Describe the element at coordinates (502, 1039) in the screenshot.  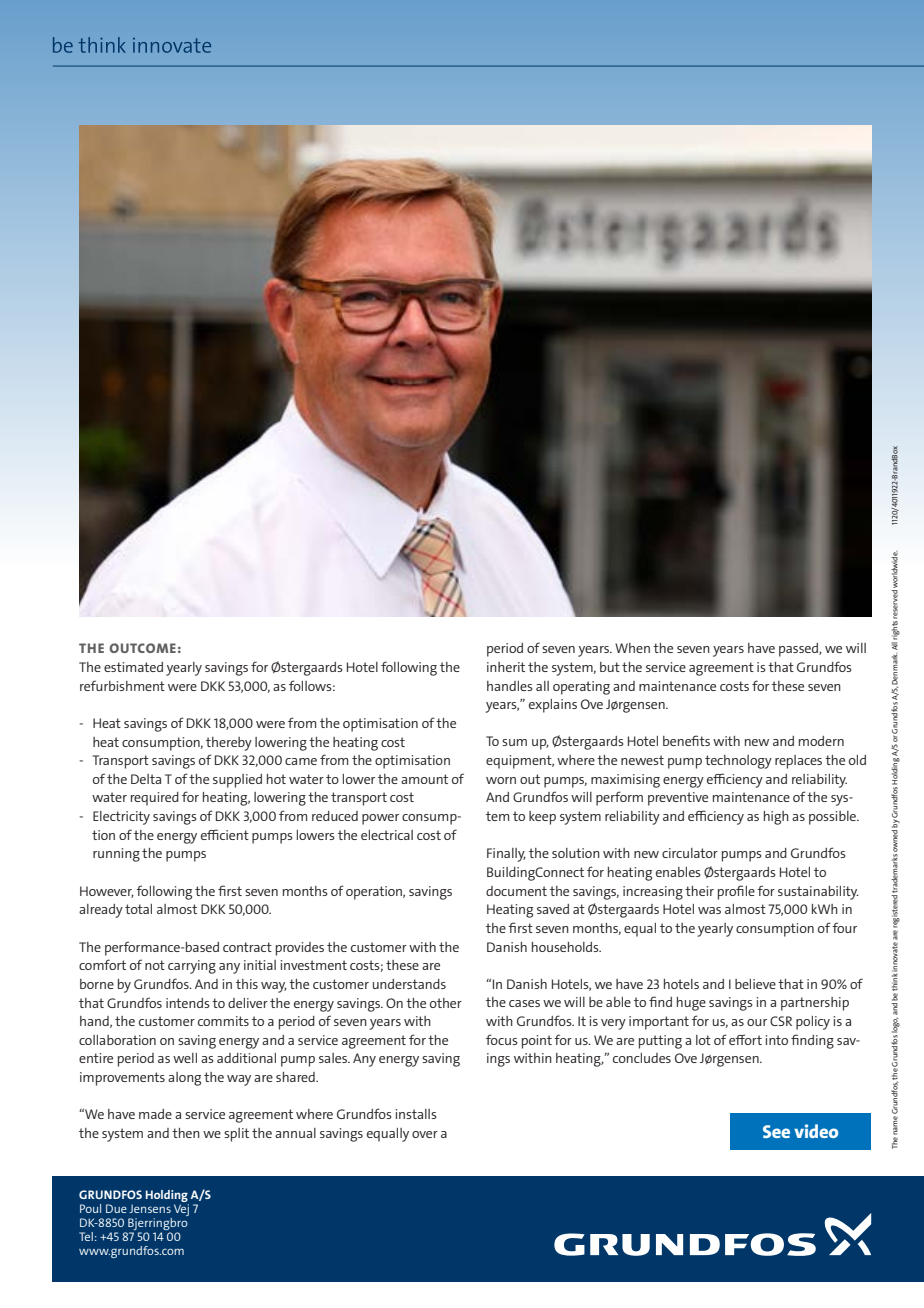
I see `focus` at that location.
